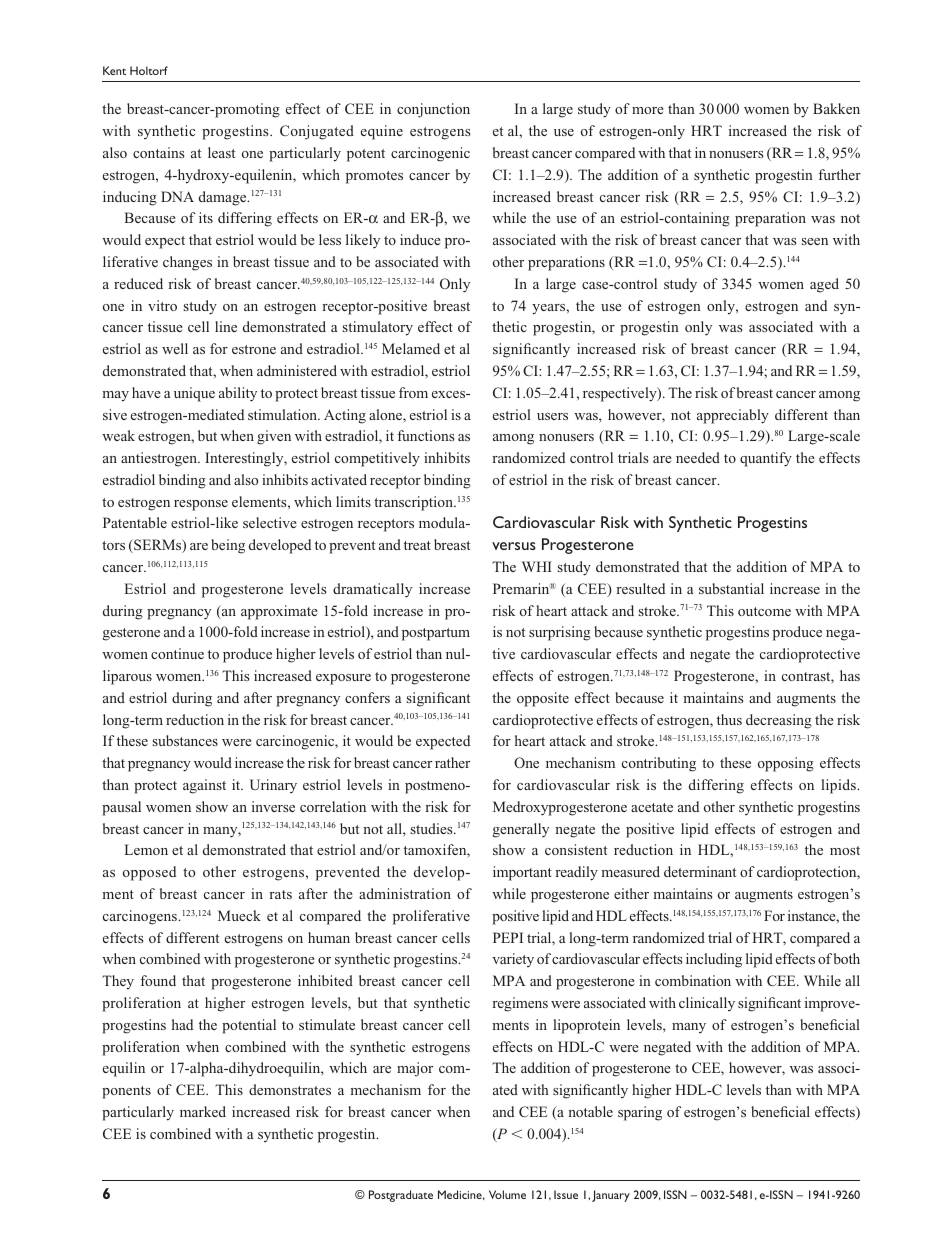 The height and width of the screenshot is (1233, 952). What do you see at coordinates (836, 108) in the screenshot?
I see `Bakken` at bounding box center [836, 108].
